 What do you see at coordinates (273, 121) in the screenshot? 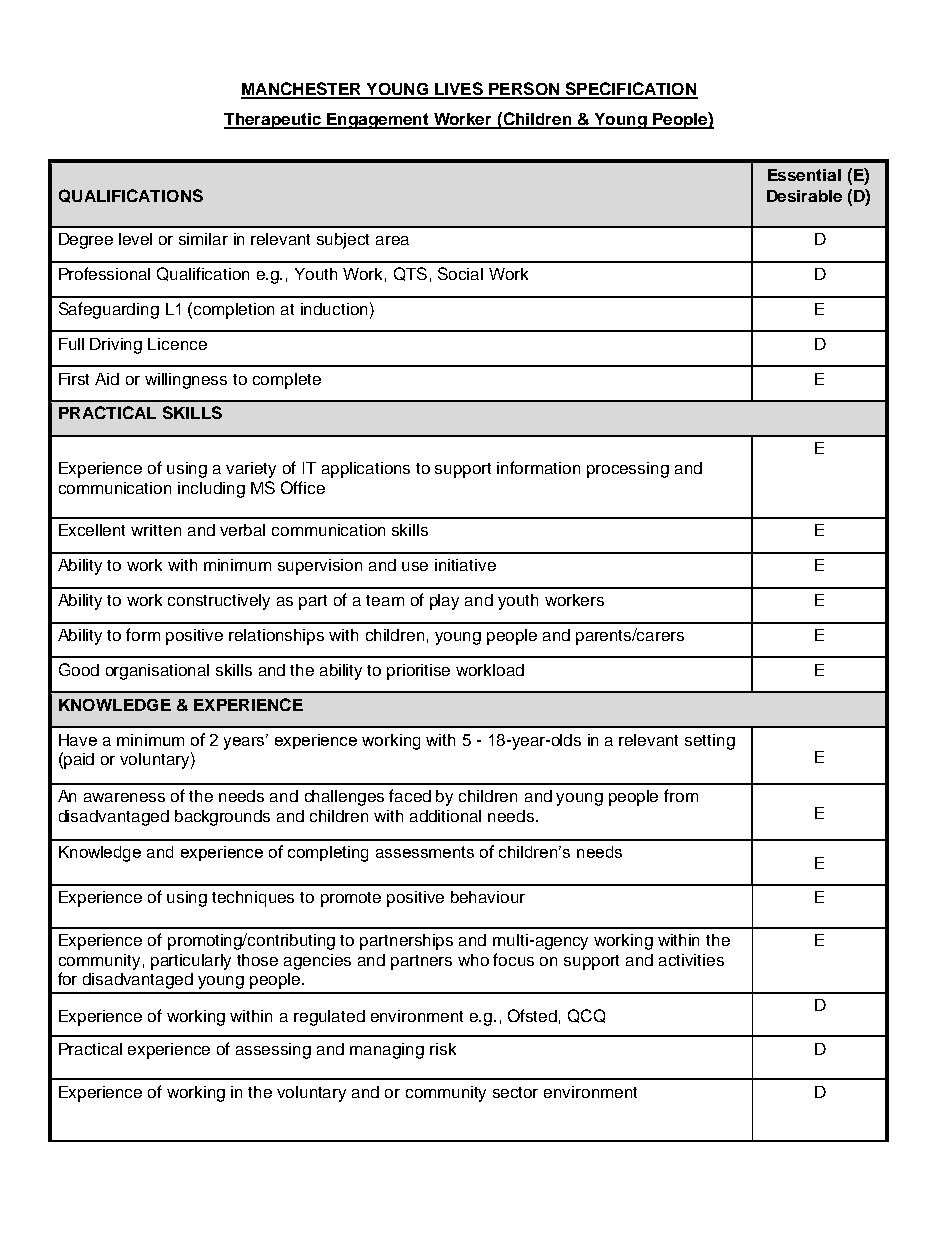
I see `Therapeutic` at bounding box center [273, 121].
